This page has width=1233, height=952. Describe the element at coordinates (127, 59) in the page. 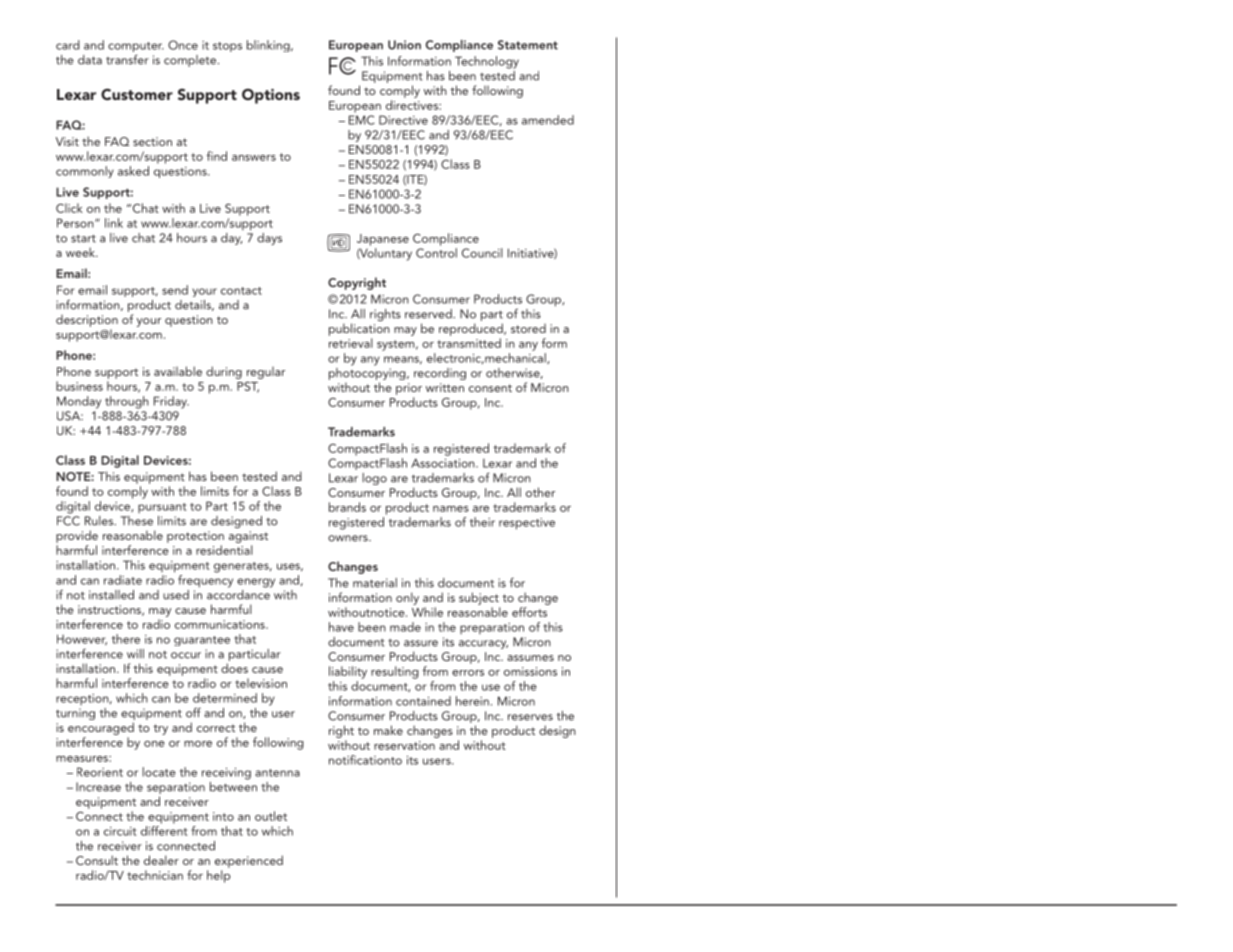

I see `transfer` at that location.
